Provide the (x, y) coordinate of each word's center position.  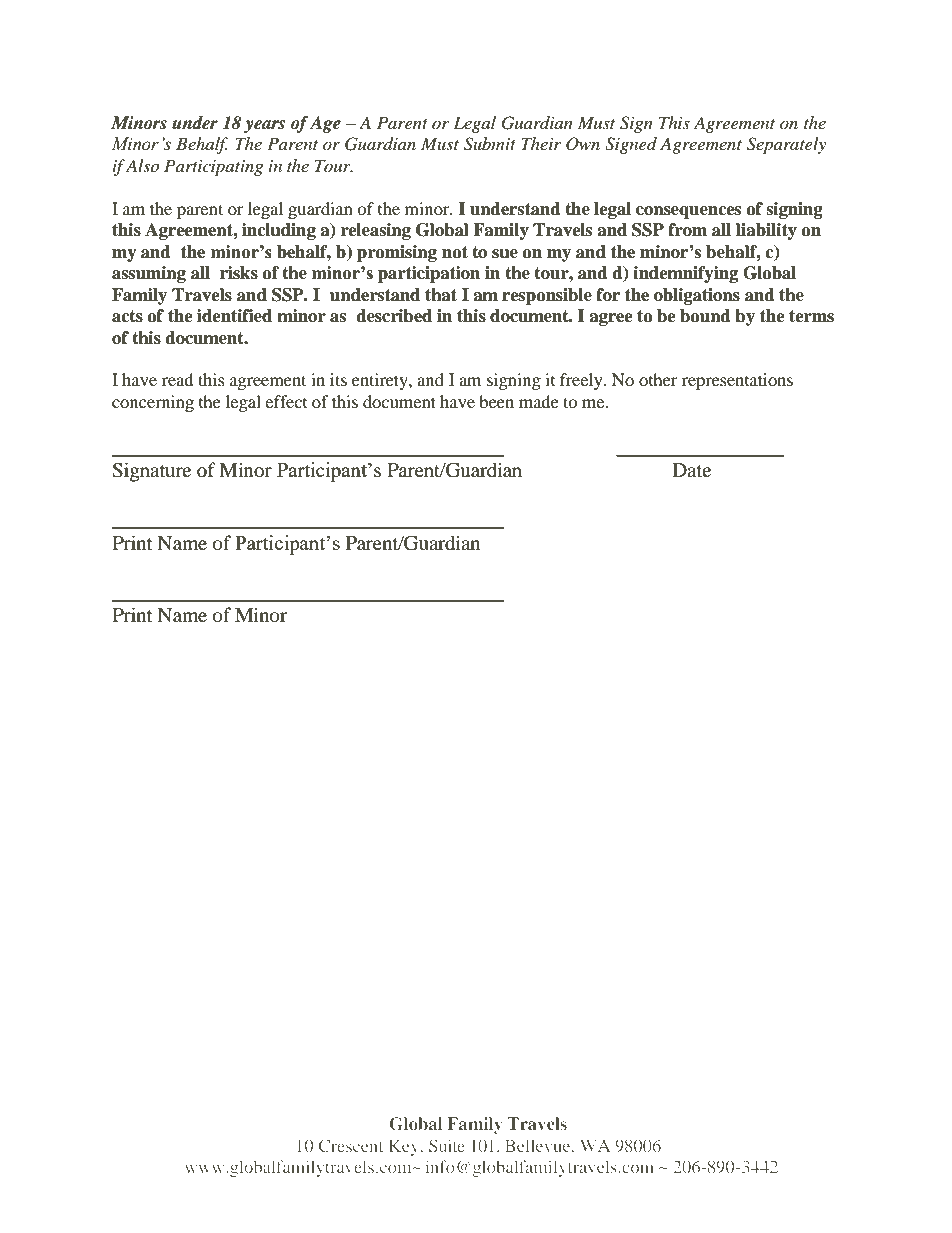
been (496, 401)
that (441, 295)
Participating (213, 167)
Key (405, 1147)
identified (234, 316)
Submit (490, 144)
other (658, 379)
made (539, 401)
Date (691, 470)
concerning (153, 403)
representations (737, 381)
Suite (447, 1145)
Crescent (351, 1145)
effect (286, 401)
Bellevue (539, 1145)
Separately (786, 145)
